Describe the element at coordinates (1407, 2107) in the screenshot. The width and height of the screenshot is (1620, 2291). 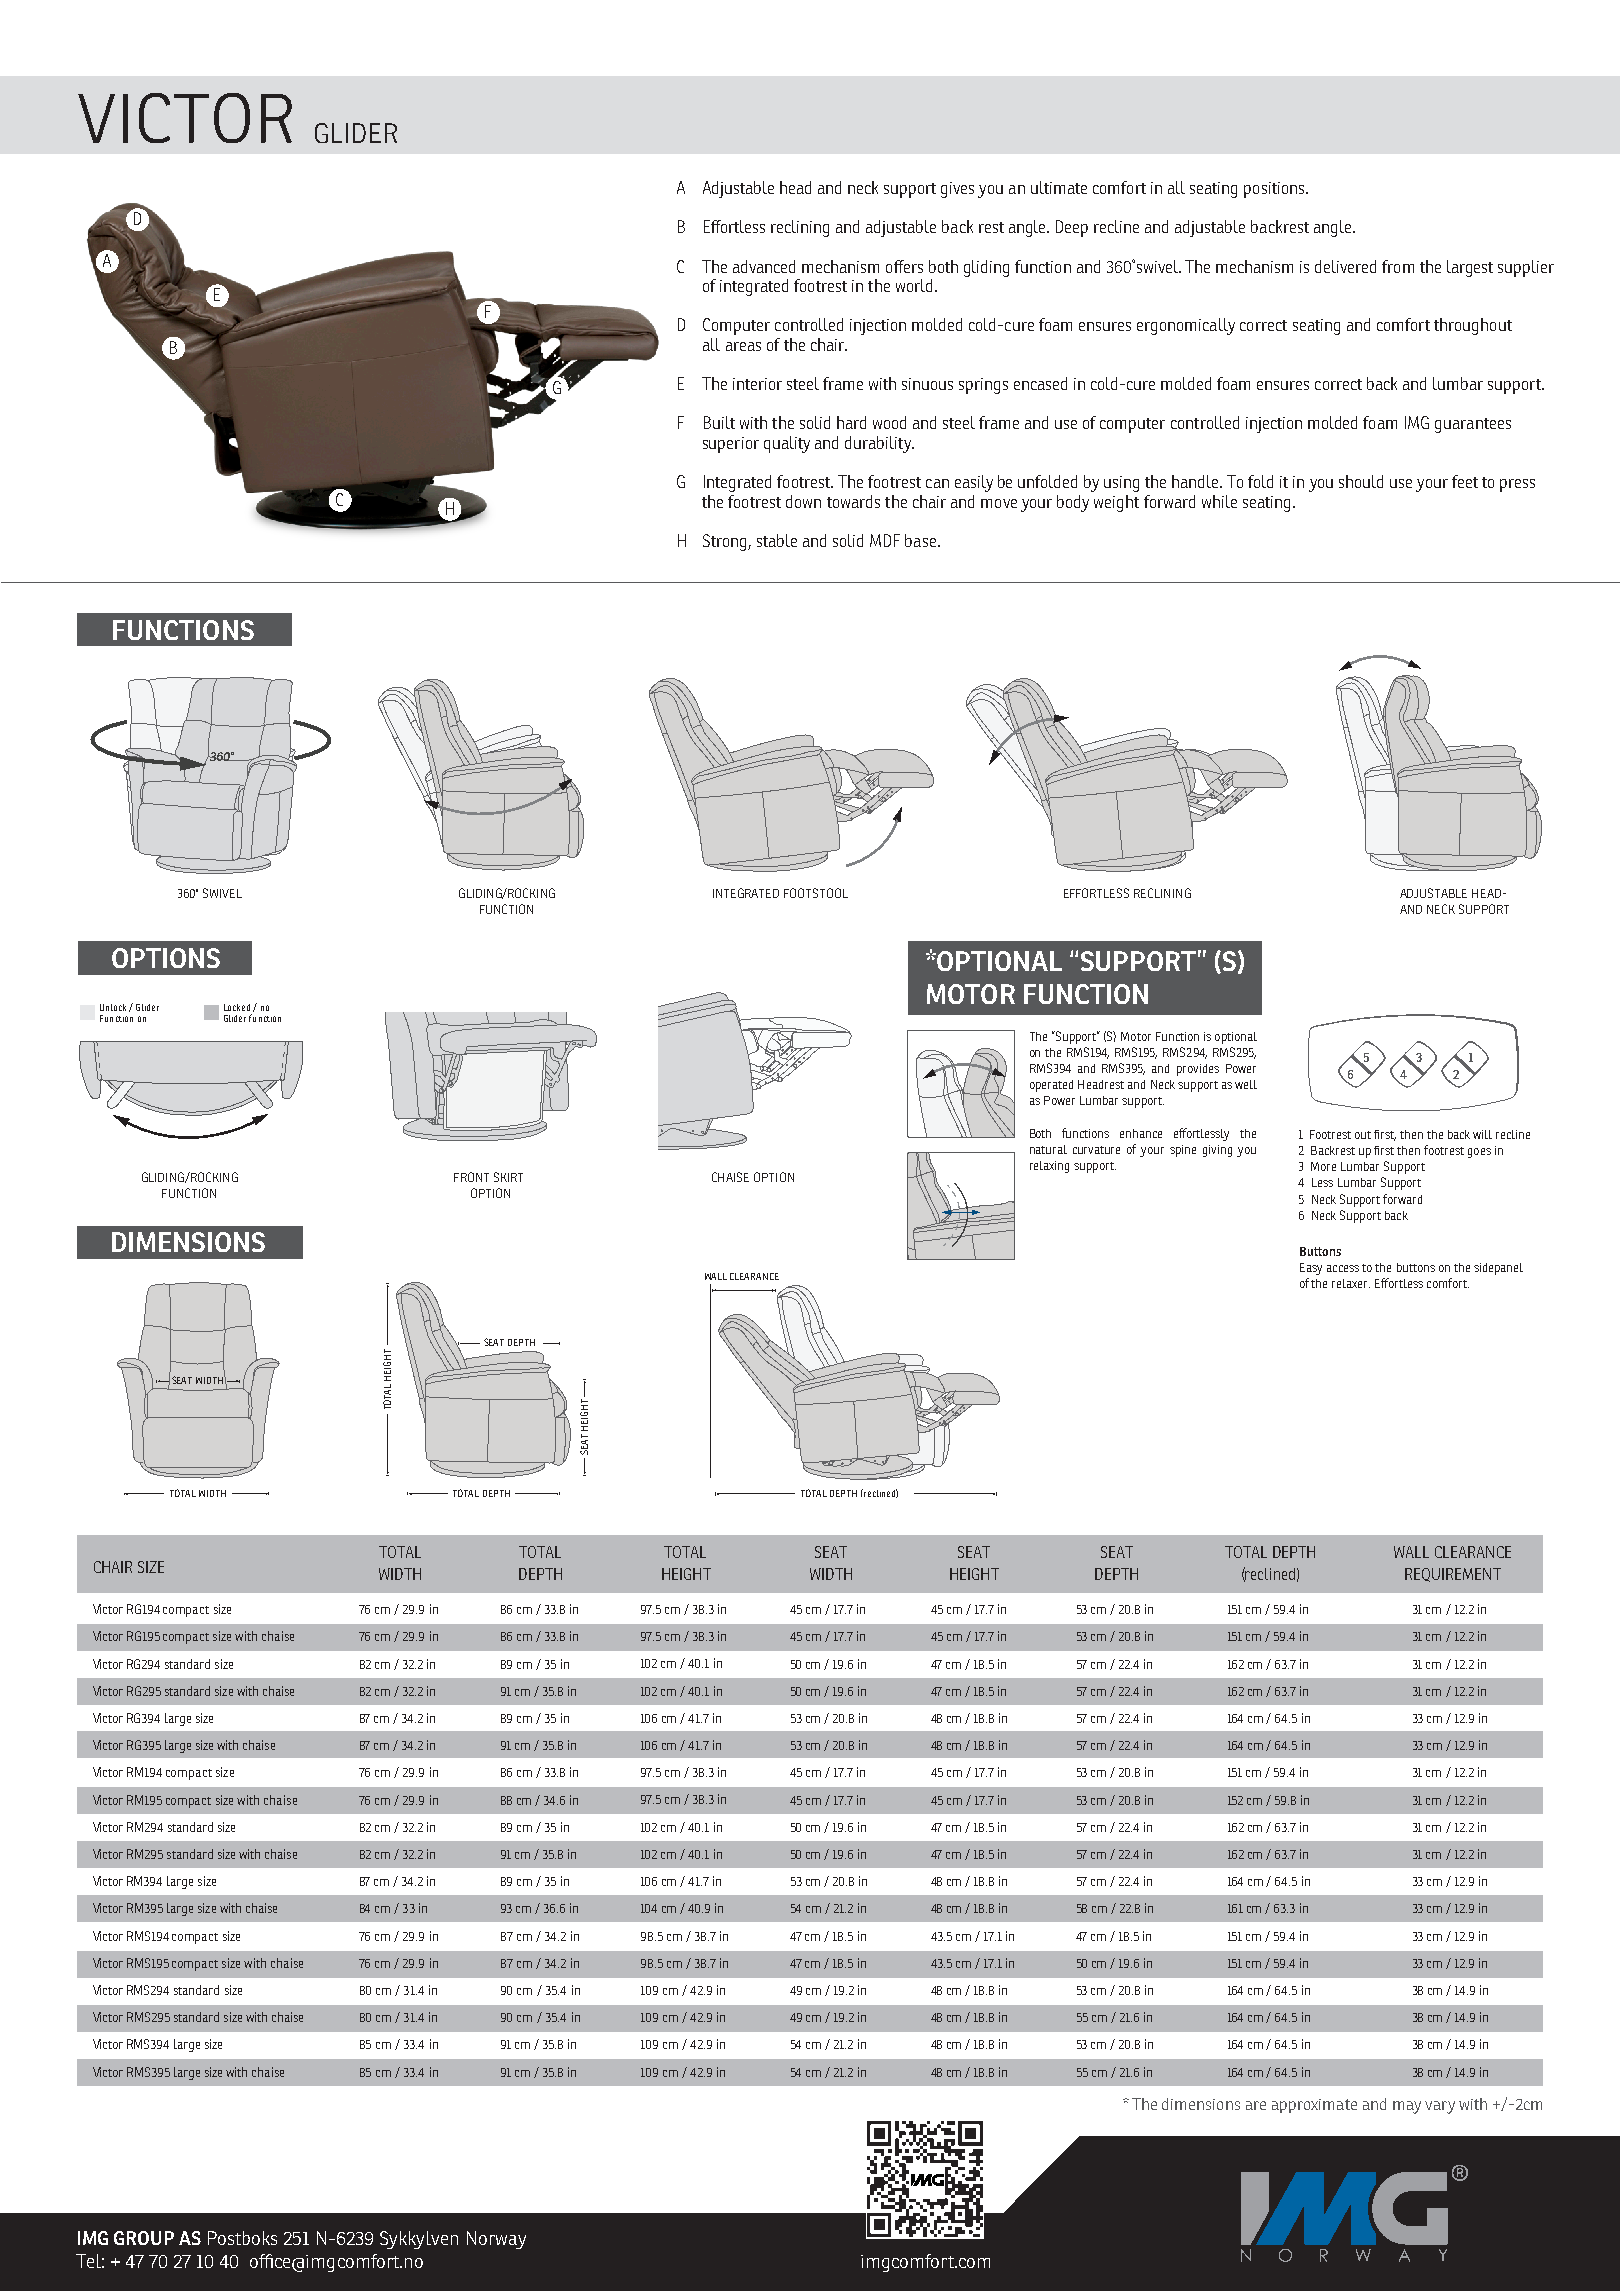
I see `may` at that location.
